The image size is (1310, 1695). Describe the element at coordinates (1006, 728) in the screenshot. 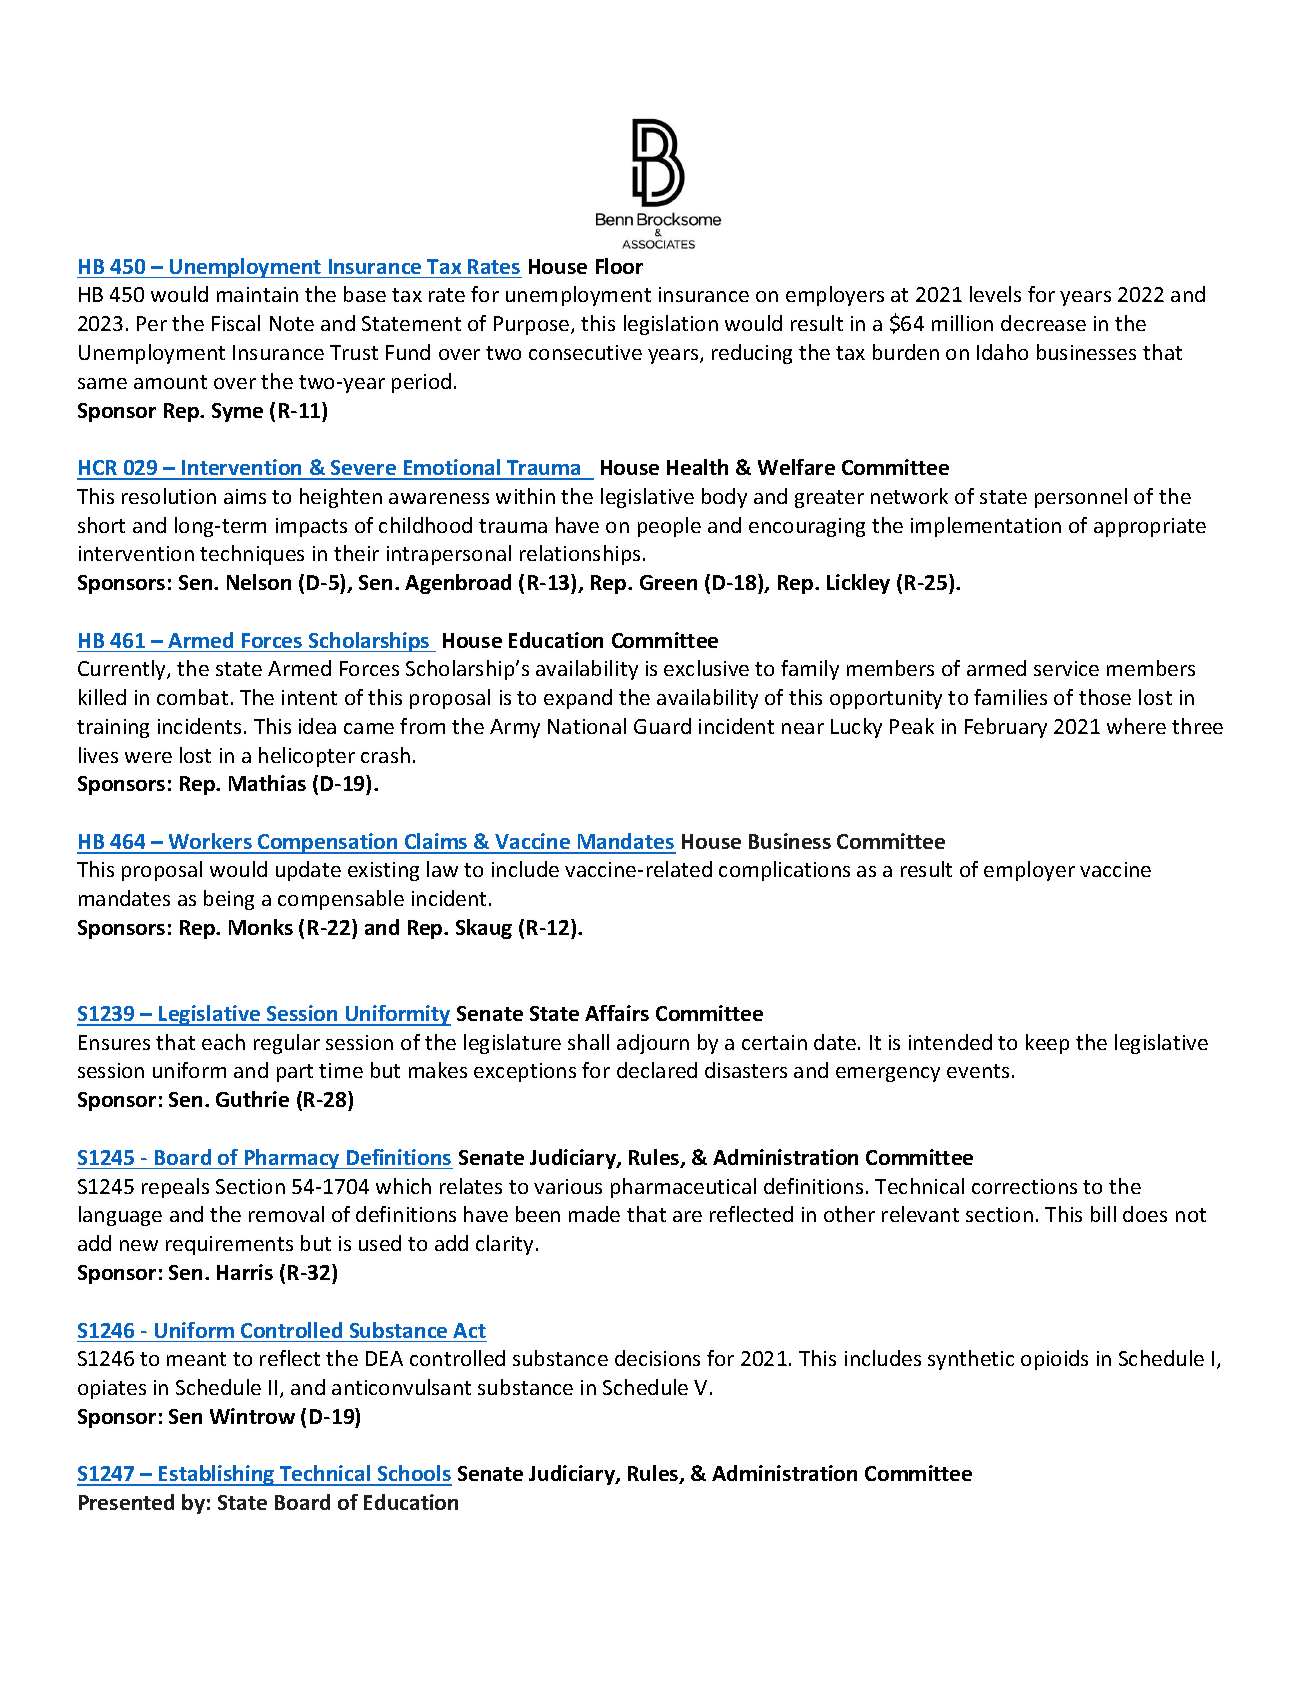

I see `February` at that location.
